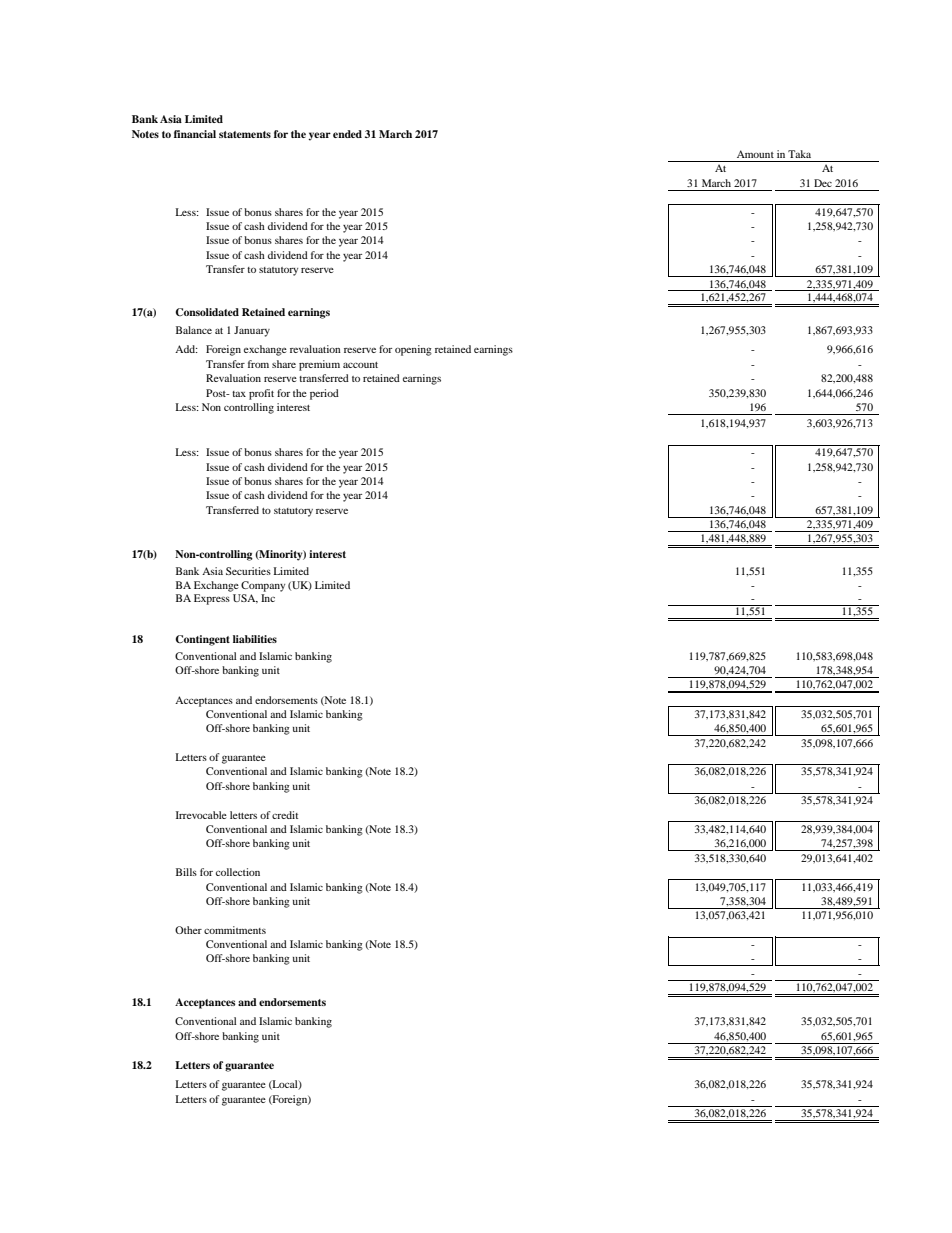 This screenshot has height=1233, width=952. What do you see at coordinates (755, 154) in the screenshot?
I see `Amount` at bounding box center [755, 154].
